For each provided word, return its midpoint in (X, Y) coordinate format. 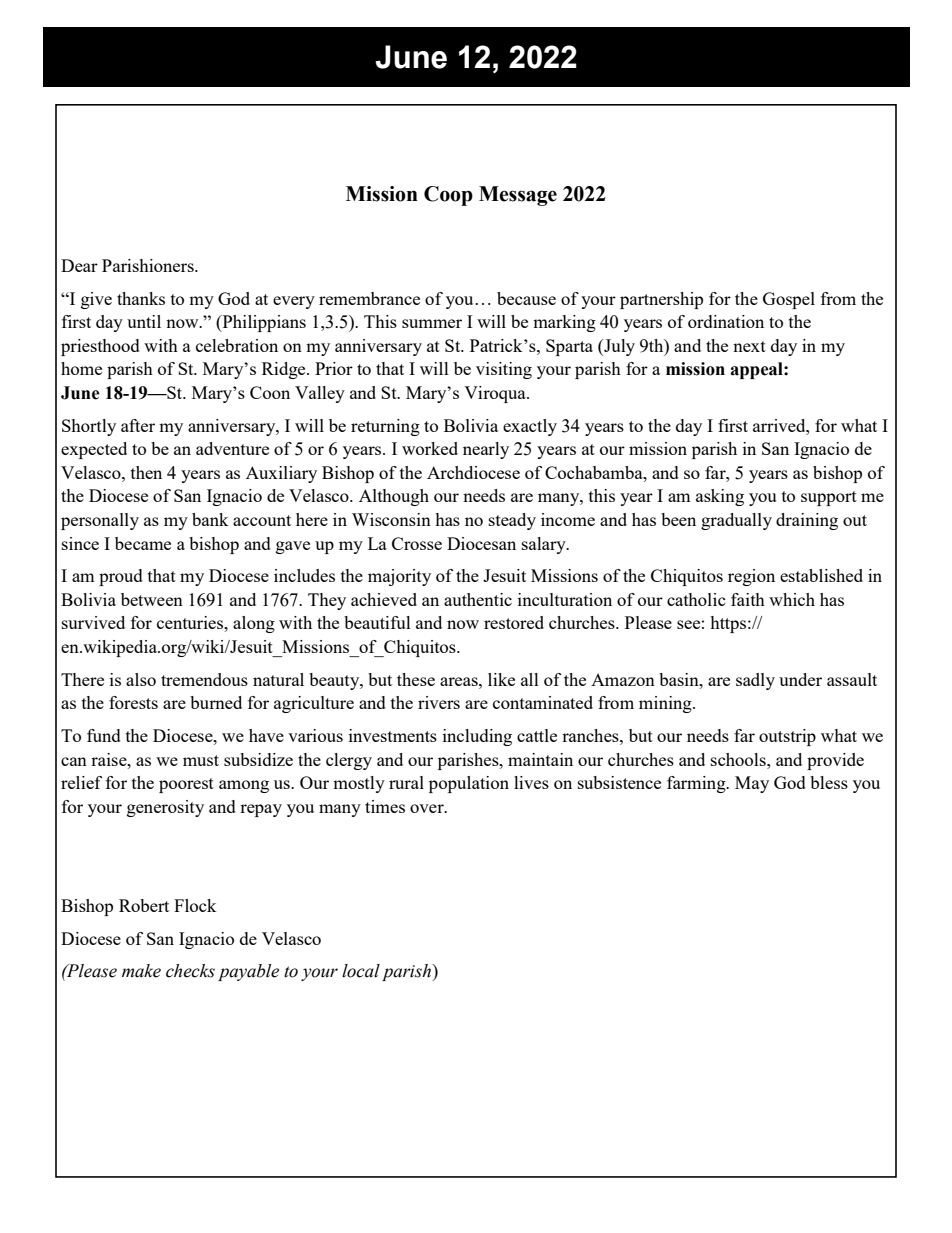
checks (190, 971)
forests (133, 702)
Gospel (789, 300)
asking (720, 497)
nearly (486, 450)
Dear (79, 265)
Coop (448, 196)
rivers (439, 702)
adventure (232, 448)
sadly (755, 681)
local (361, 971)
